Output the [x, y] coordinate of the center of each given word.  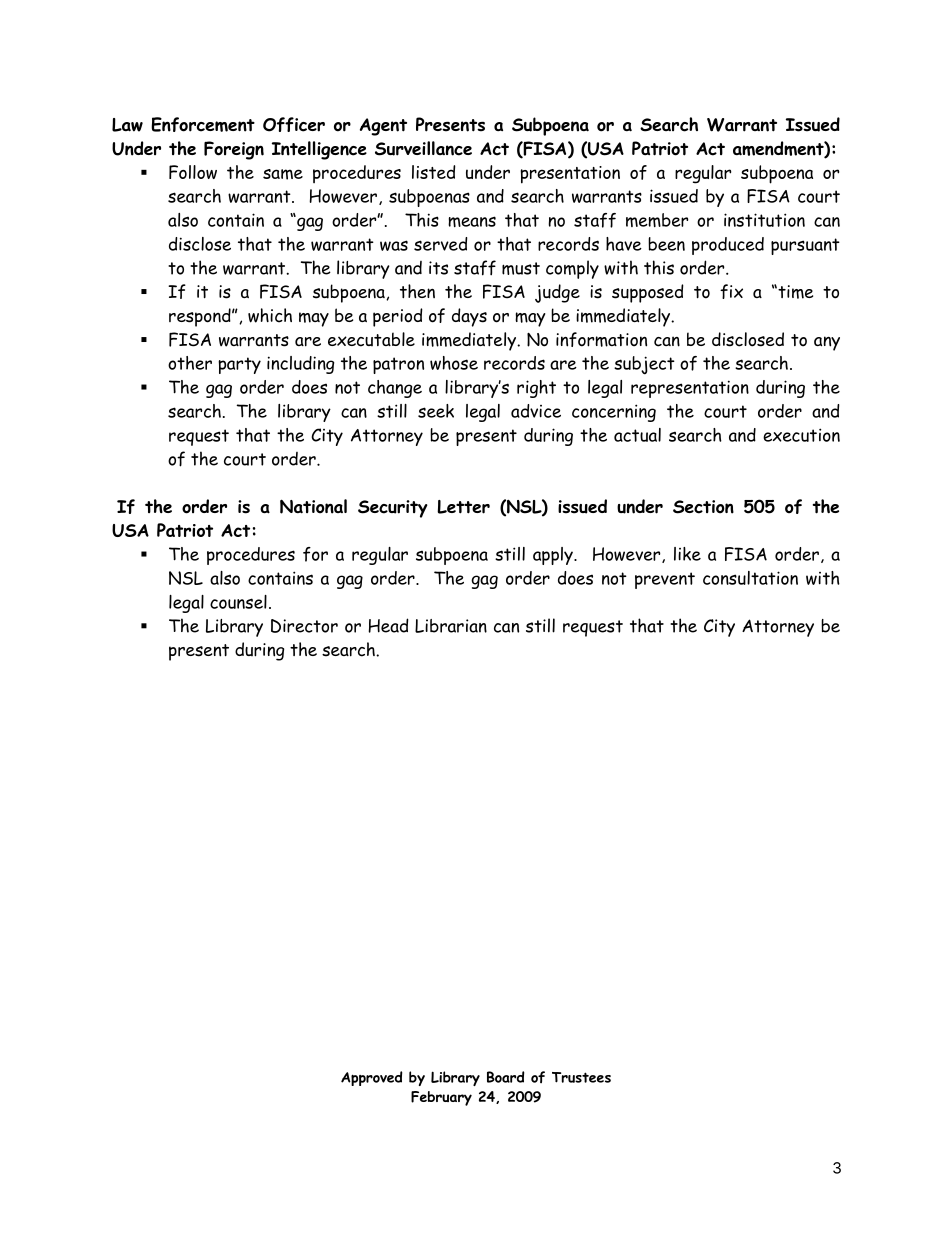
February [441, 1098]
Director [304, 626]
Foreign [234, 150]
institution [764, 220]
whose [454, 363]
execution [801, 435]
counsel [238, 602]
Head [388, 625]
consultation [750, 578]
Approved [371, 1078]
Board [505, 1077]
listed [434, 172]
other [190, 363]
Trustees [581, 1077]
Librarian [451, 626]
